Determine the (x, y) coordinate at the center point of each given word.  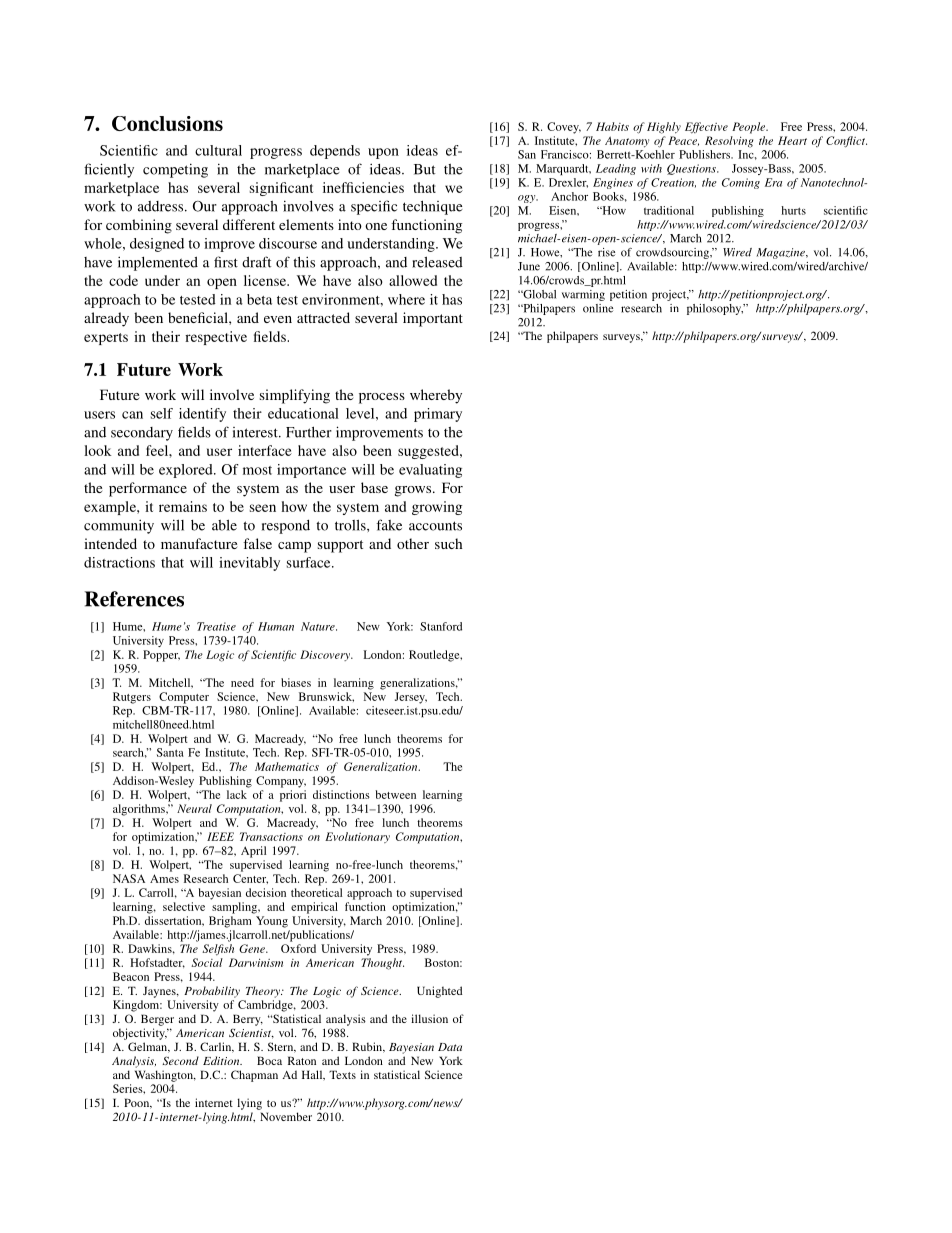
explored (187, 471)
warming (583, 295)
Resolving (729, 142)
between (395, 794)
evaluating (430, 471)
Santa (170, 752)
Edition (222, 1060)
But (424, 169)
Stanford (441, 626)
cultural (218, 150)
